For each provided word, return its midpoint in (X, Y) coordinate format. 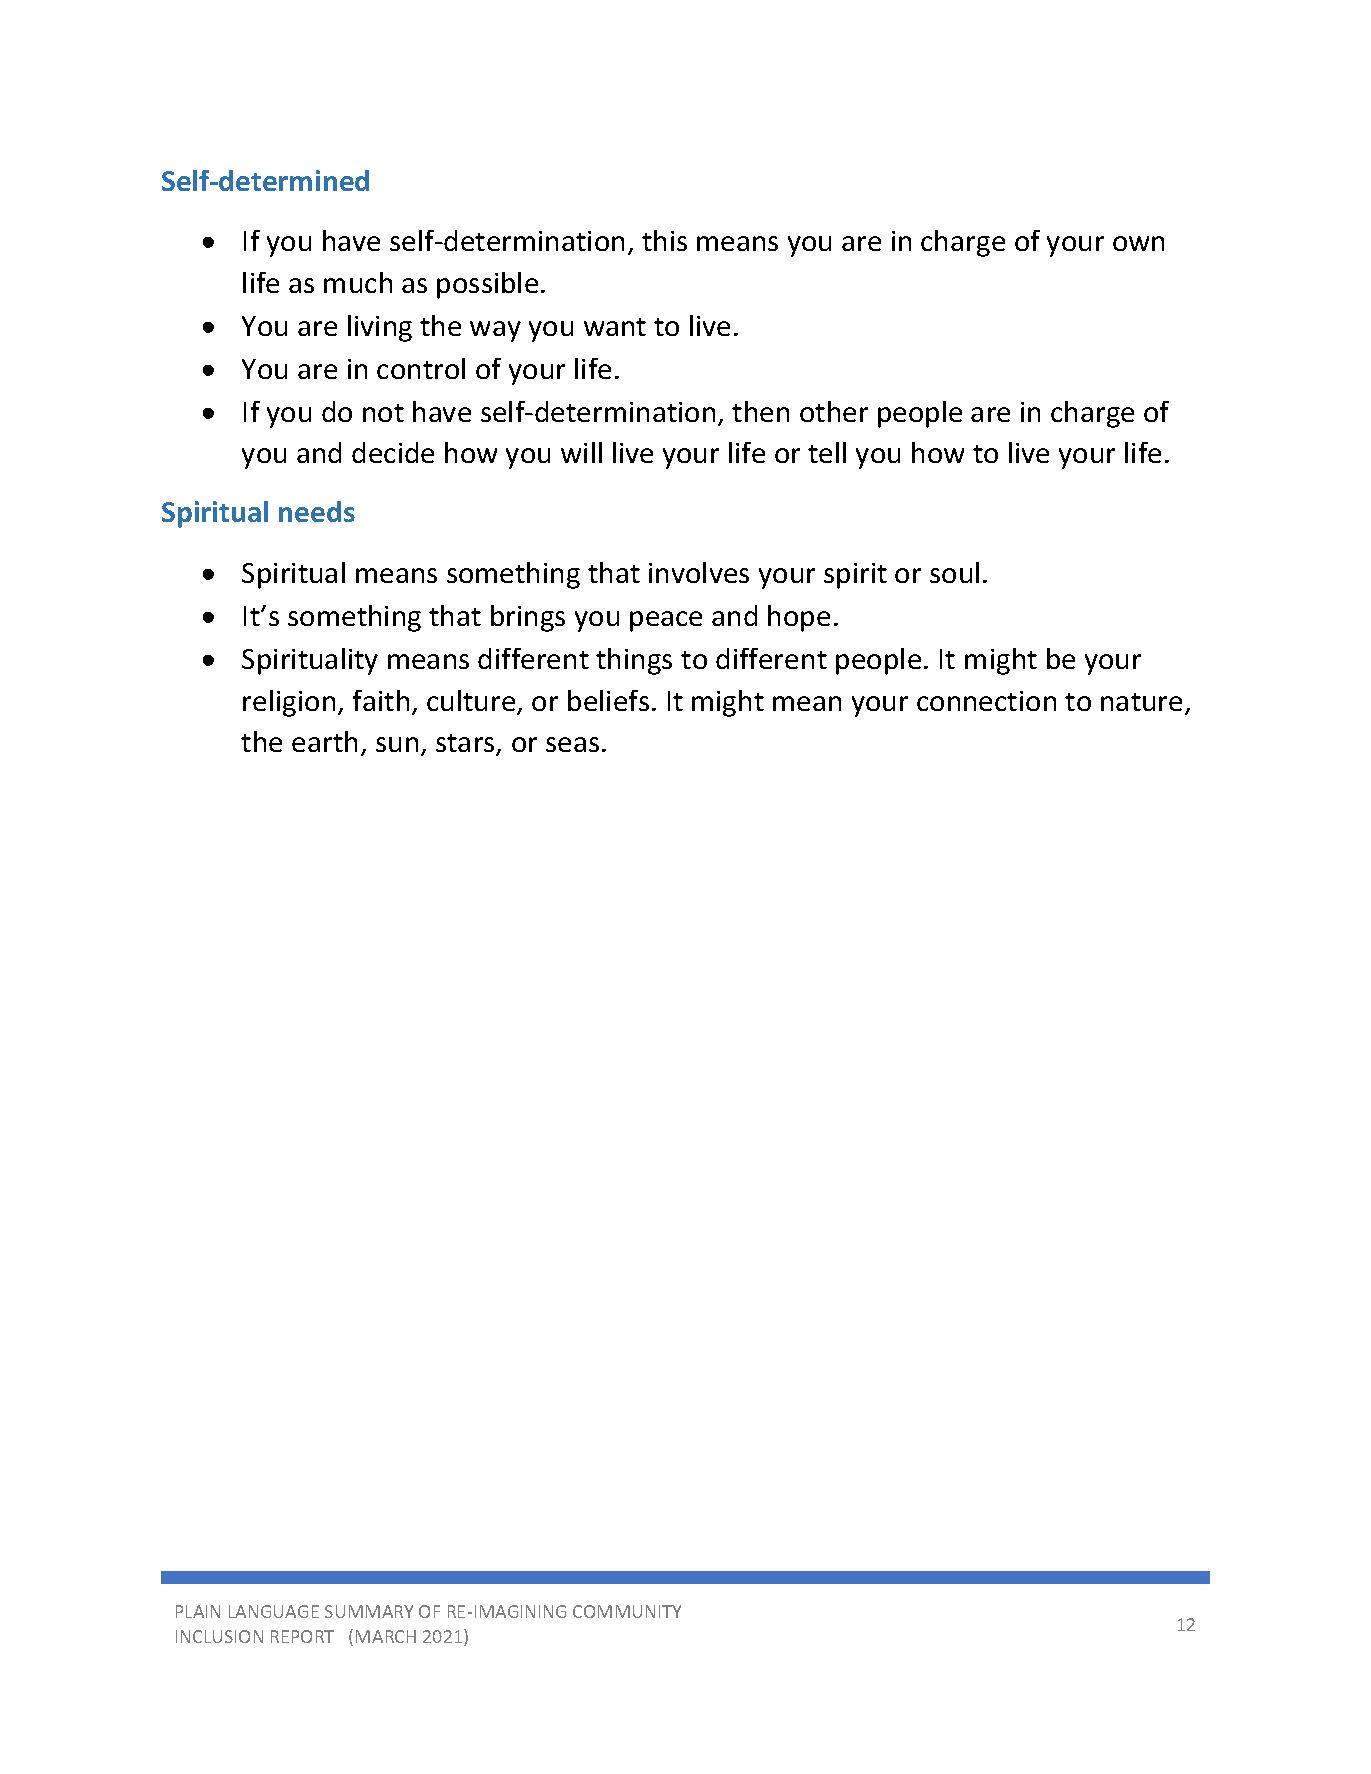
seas (572, 744)
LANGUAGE (274, 1611)
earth (324, 741)
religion (289, 703)
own (1138, 243)
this (664, 240)
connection (986, 701)
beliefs (608, 700)
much (358, 282)
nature (1141, 702)
